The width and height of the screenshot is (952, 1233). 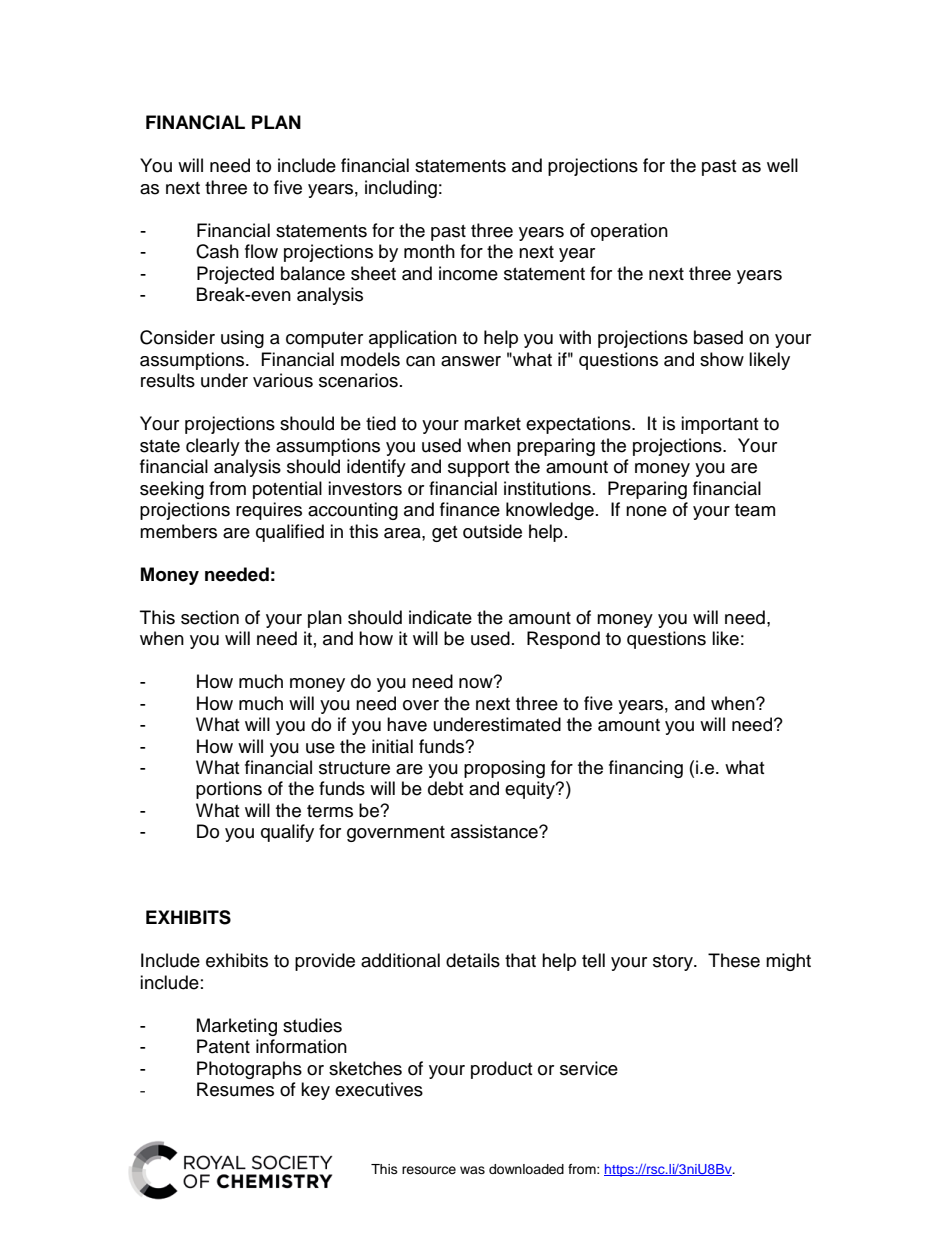 I want to click on portions, so click(x=229, y=790).
